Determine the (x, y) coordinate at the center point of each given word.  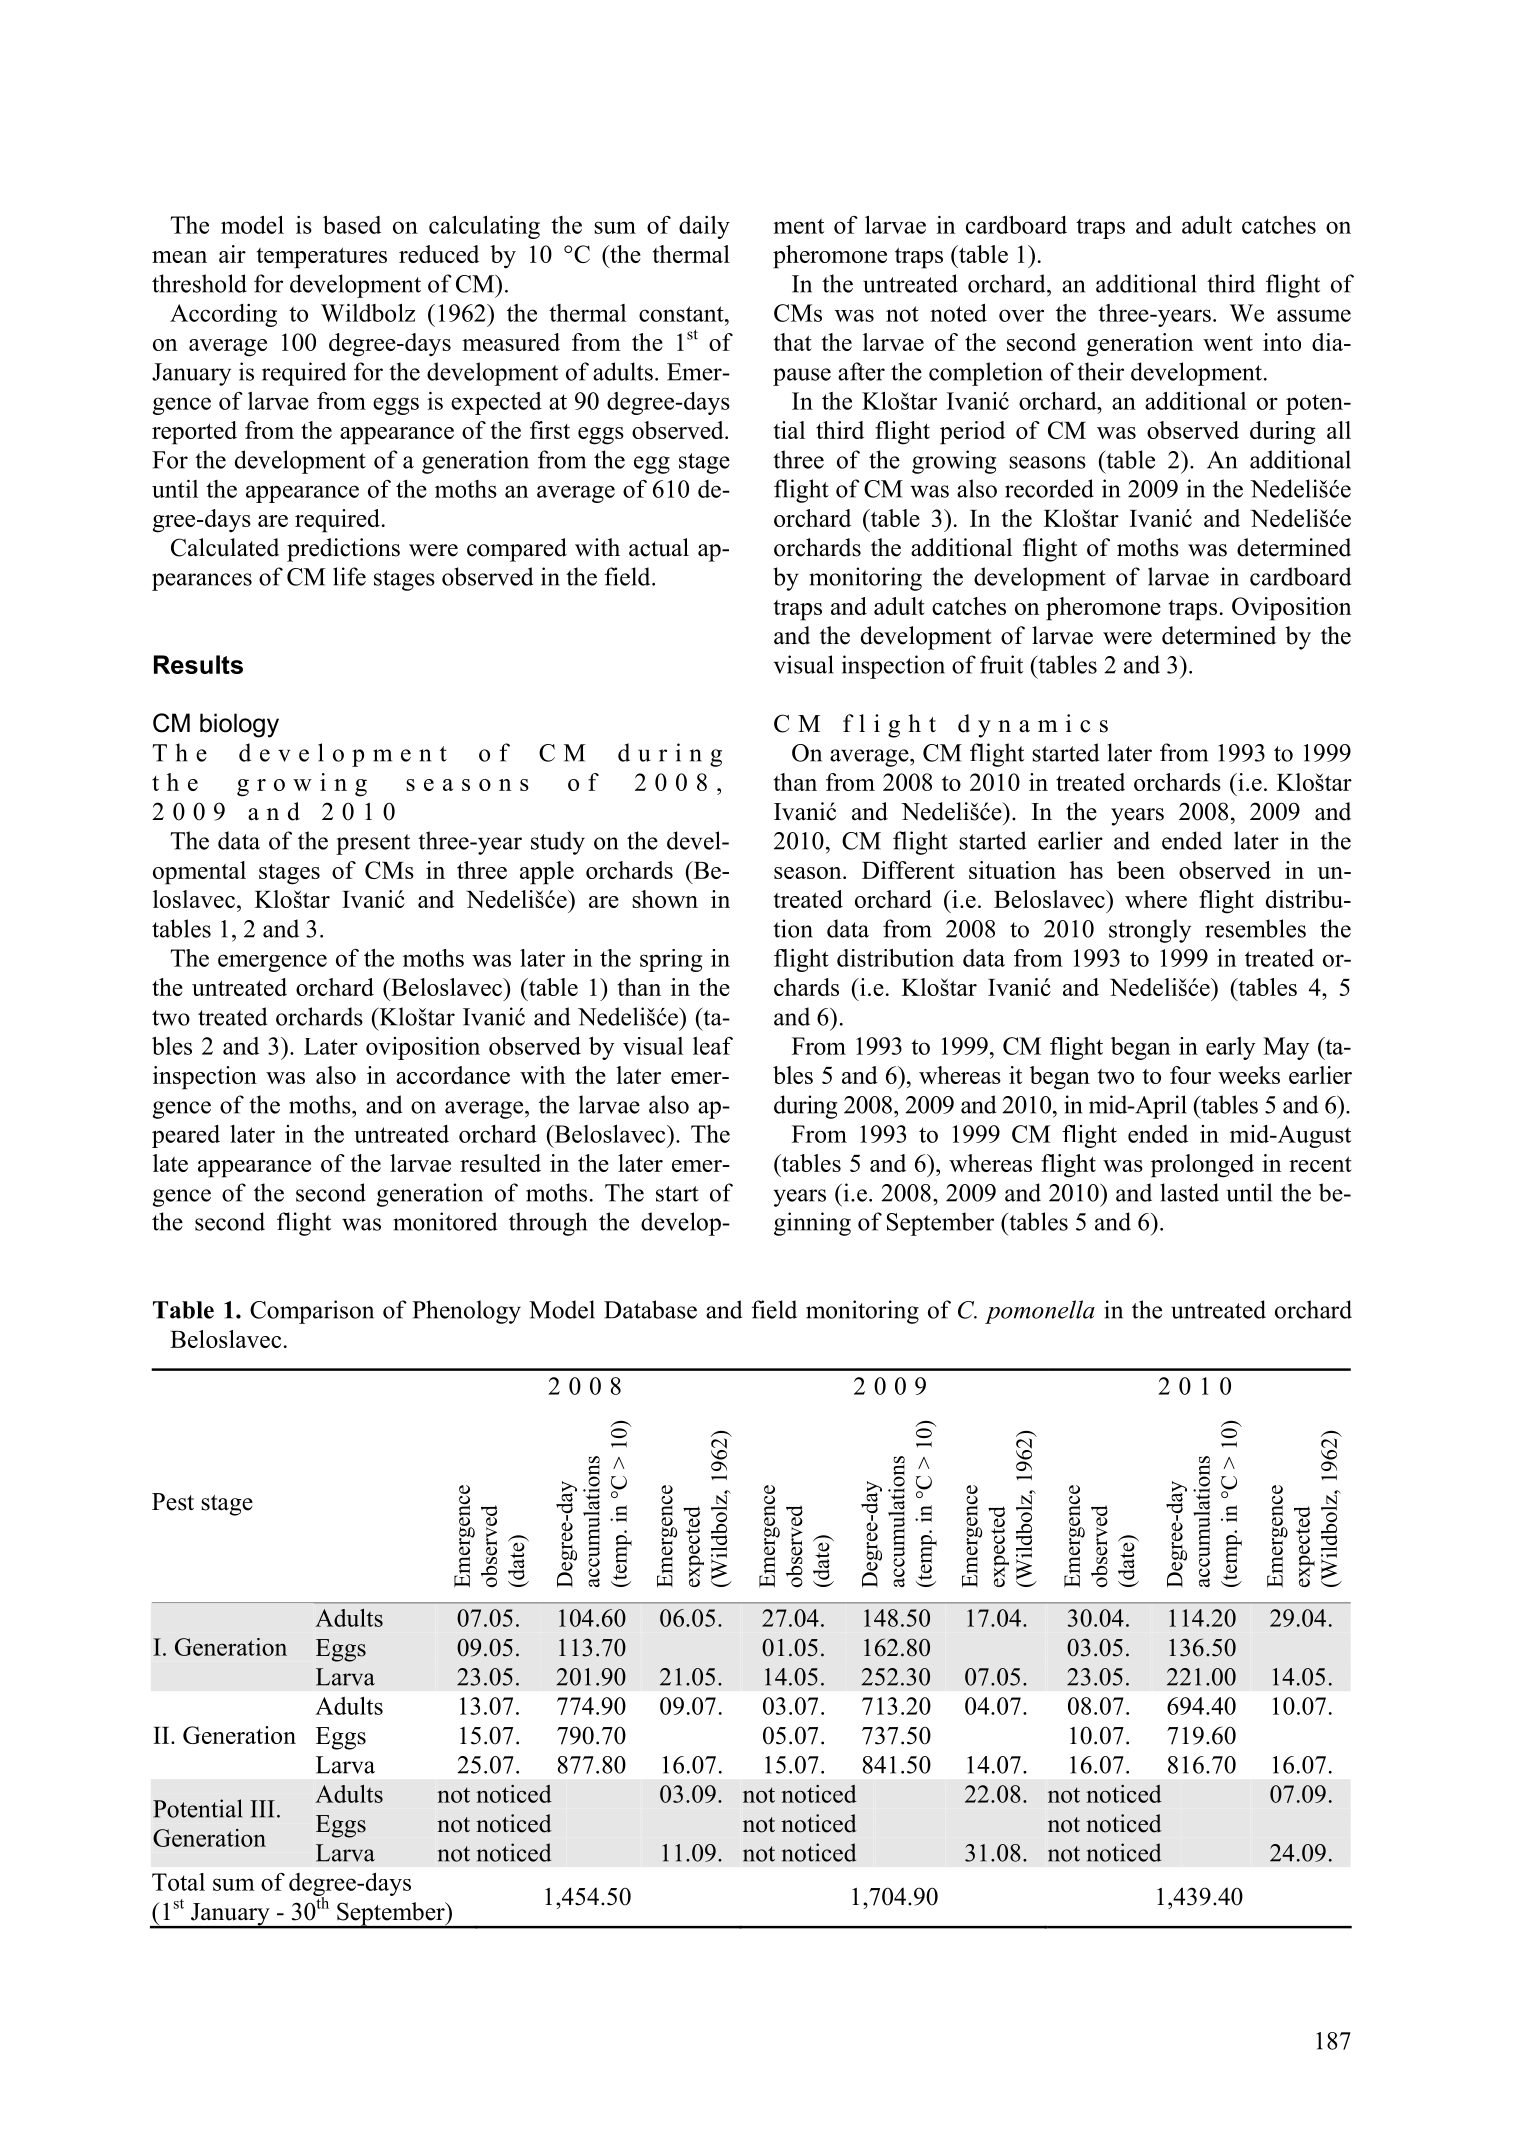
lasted (1190, 1192)
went (1228, 343)
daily (704, 227)
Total (178, 1882)
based (352, 225)
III (262, 1809)
